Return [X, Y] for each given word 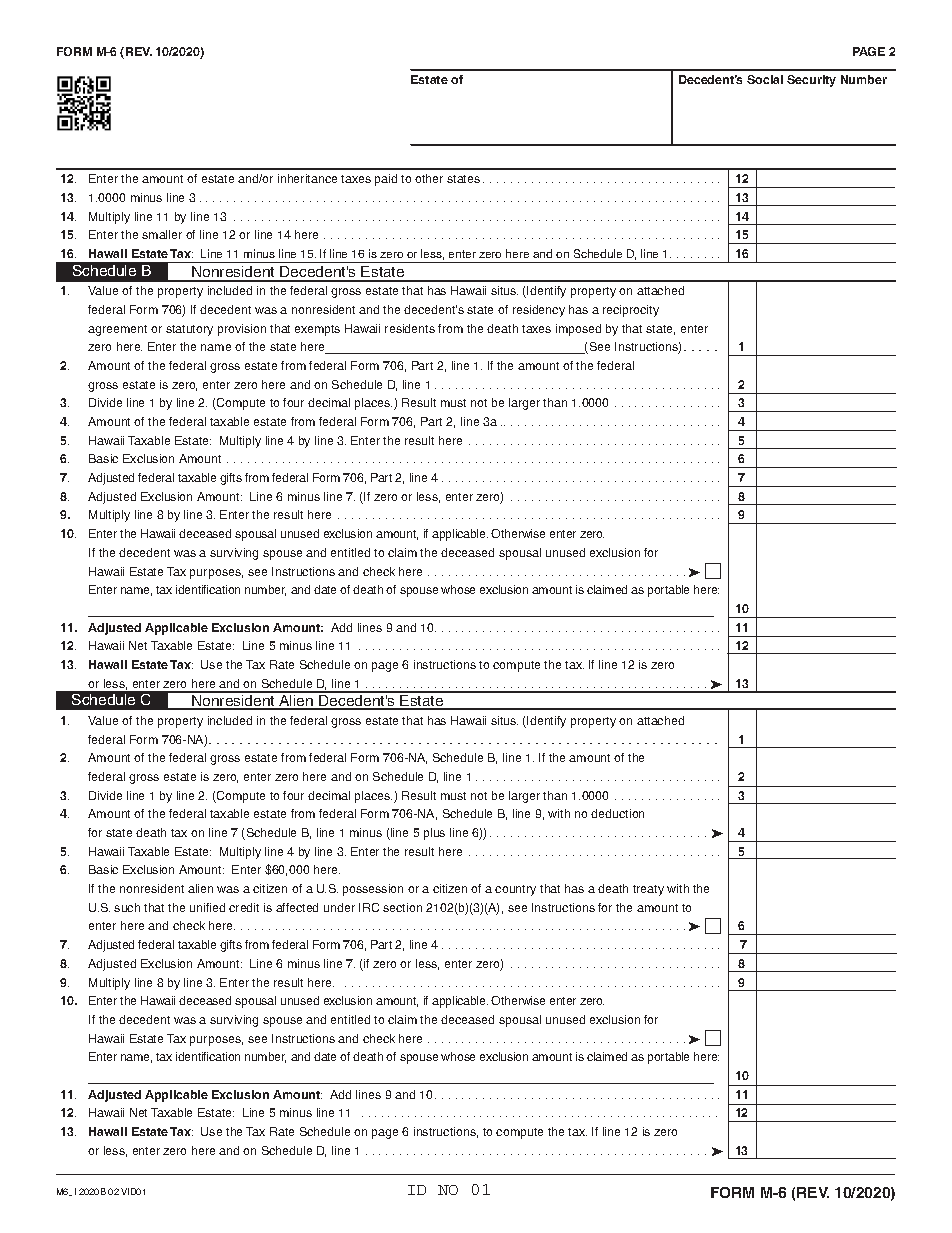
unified [207, 907]
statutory [189, 330]
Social [765, 79]
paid [386, 180]
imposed [578, 330]
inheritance [307, 178]
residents [410, 328]
